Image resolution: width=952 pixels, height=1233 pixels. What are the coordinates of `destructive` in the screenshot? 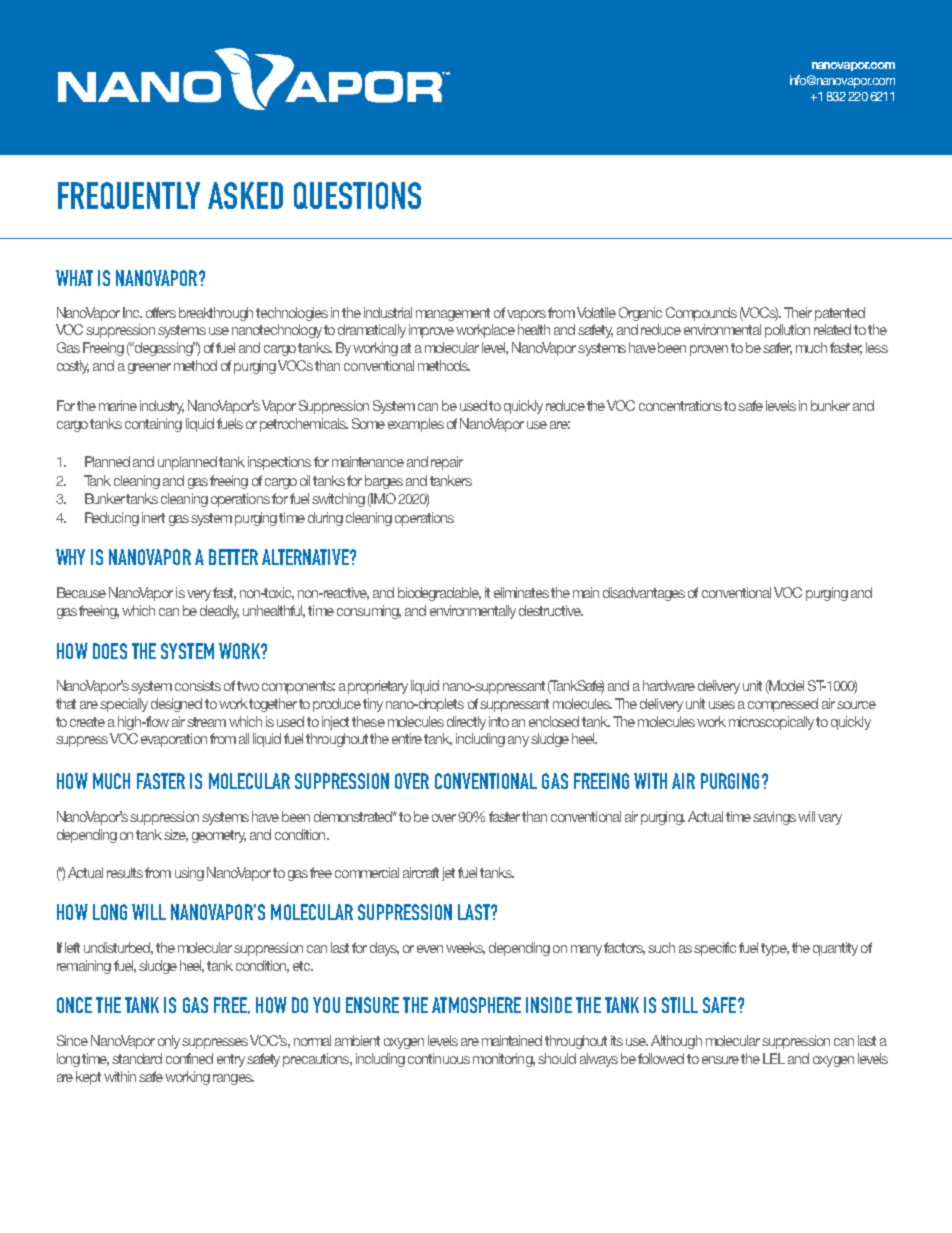 It's located at (551, 610).
